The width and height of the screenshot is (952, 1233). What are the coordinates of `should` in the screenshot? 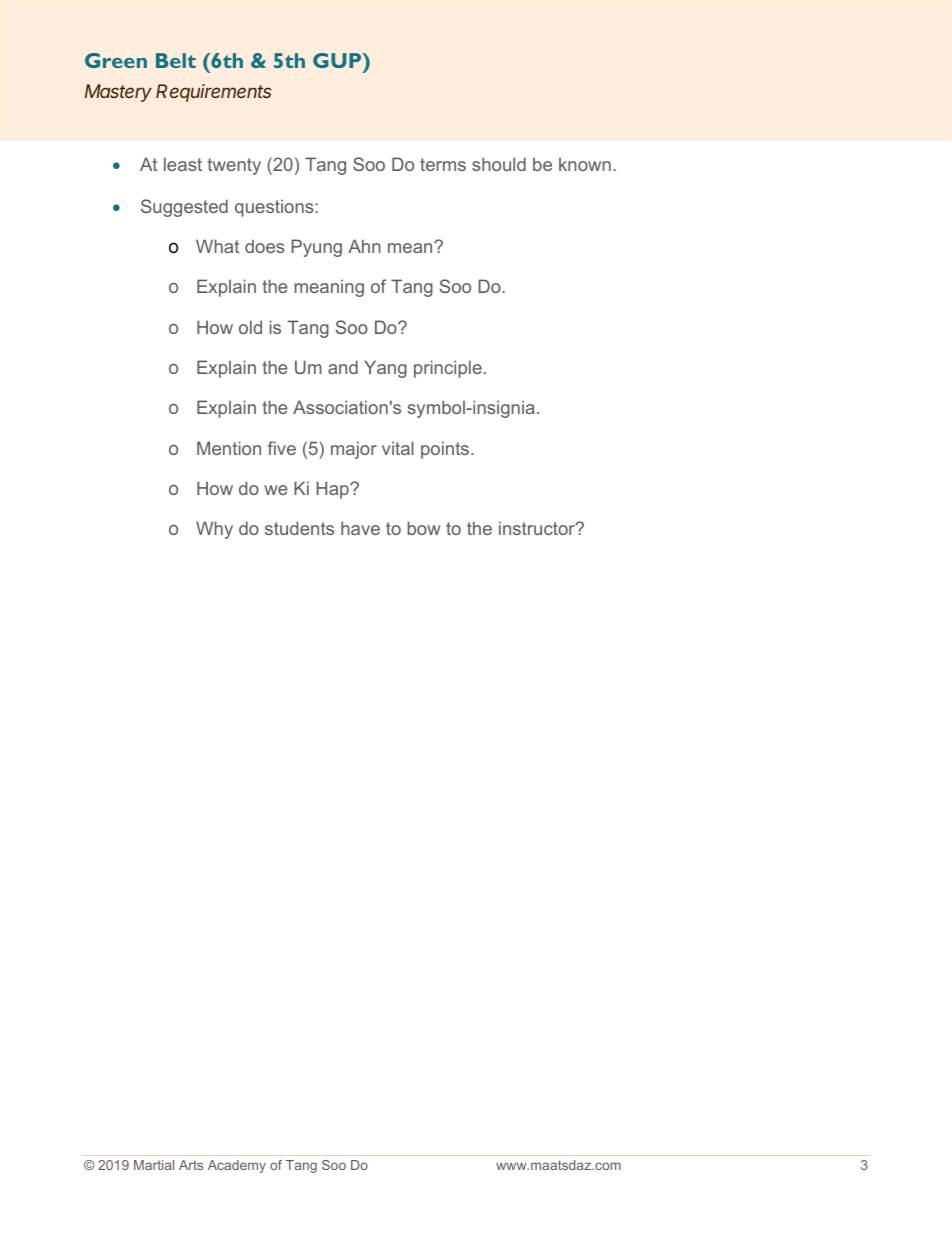 It's located at (499, 164).
